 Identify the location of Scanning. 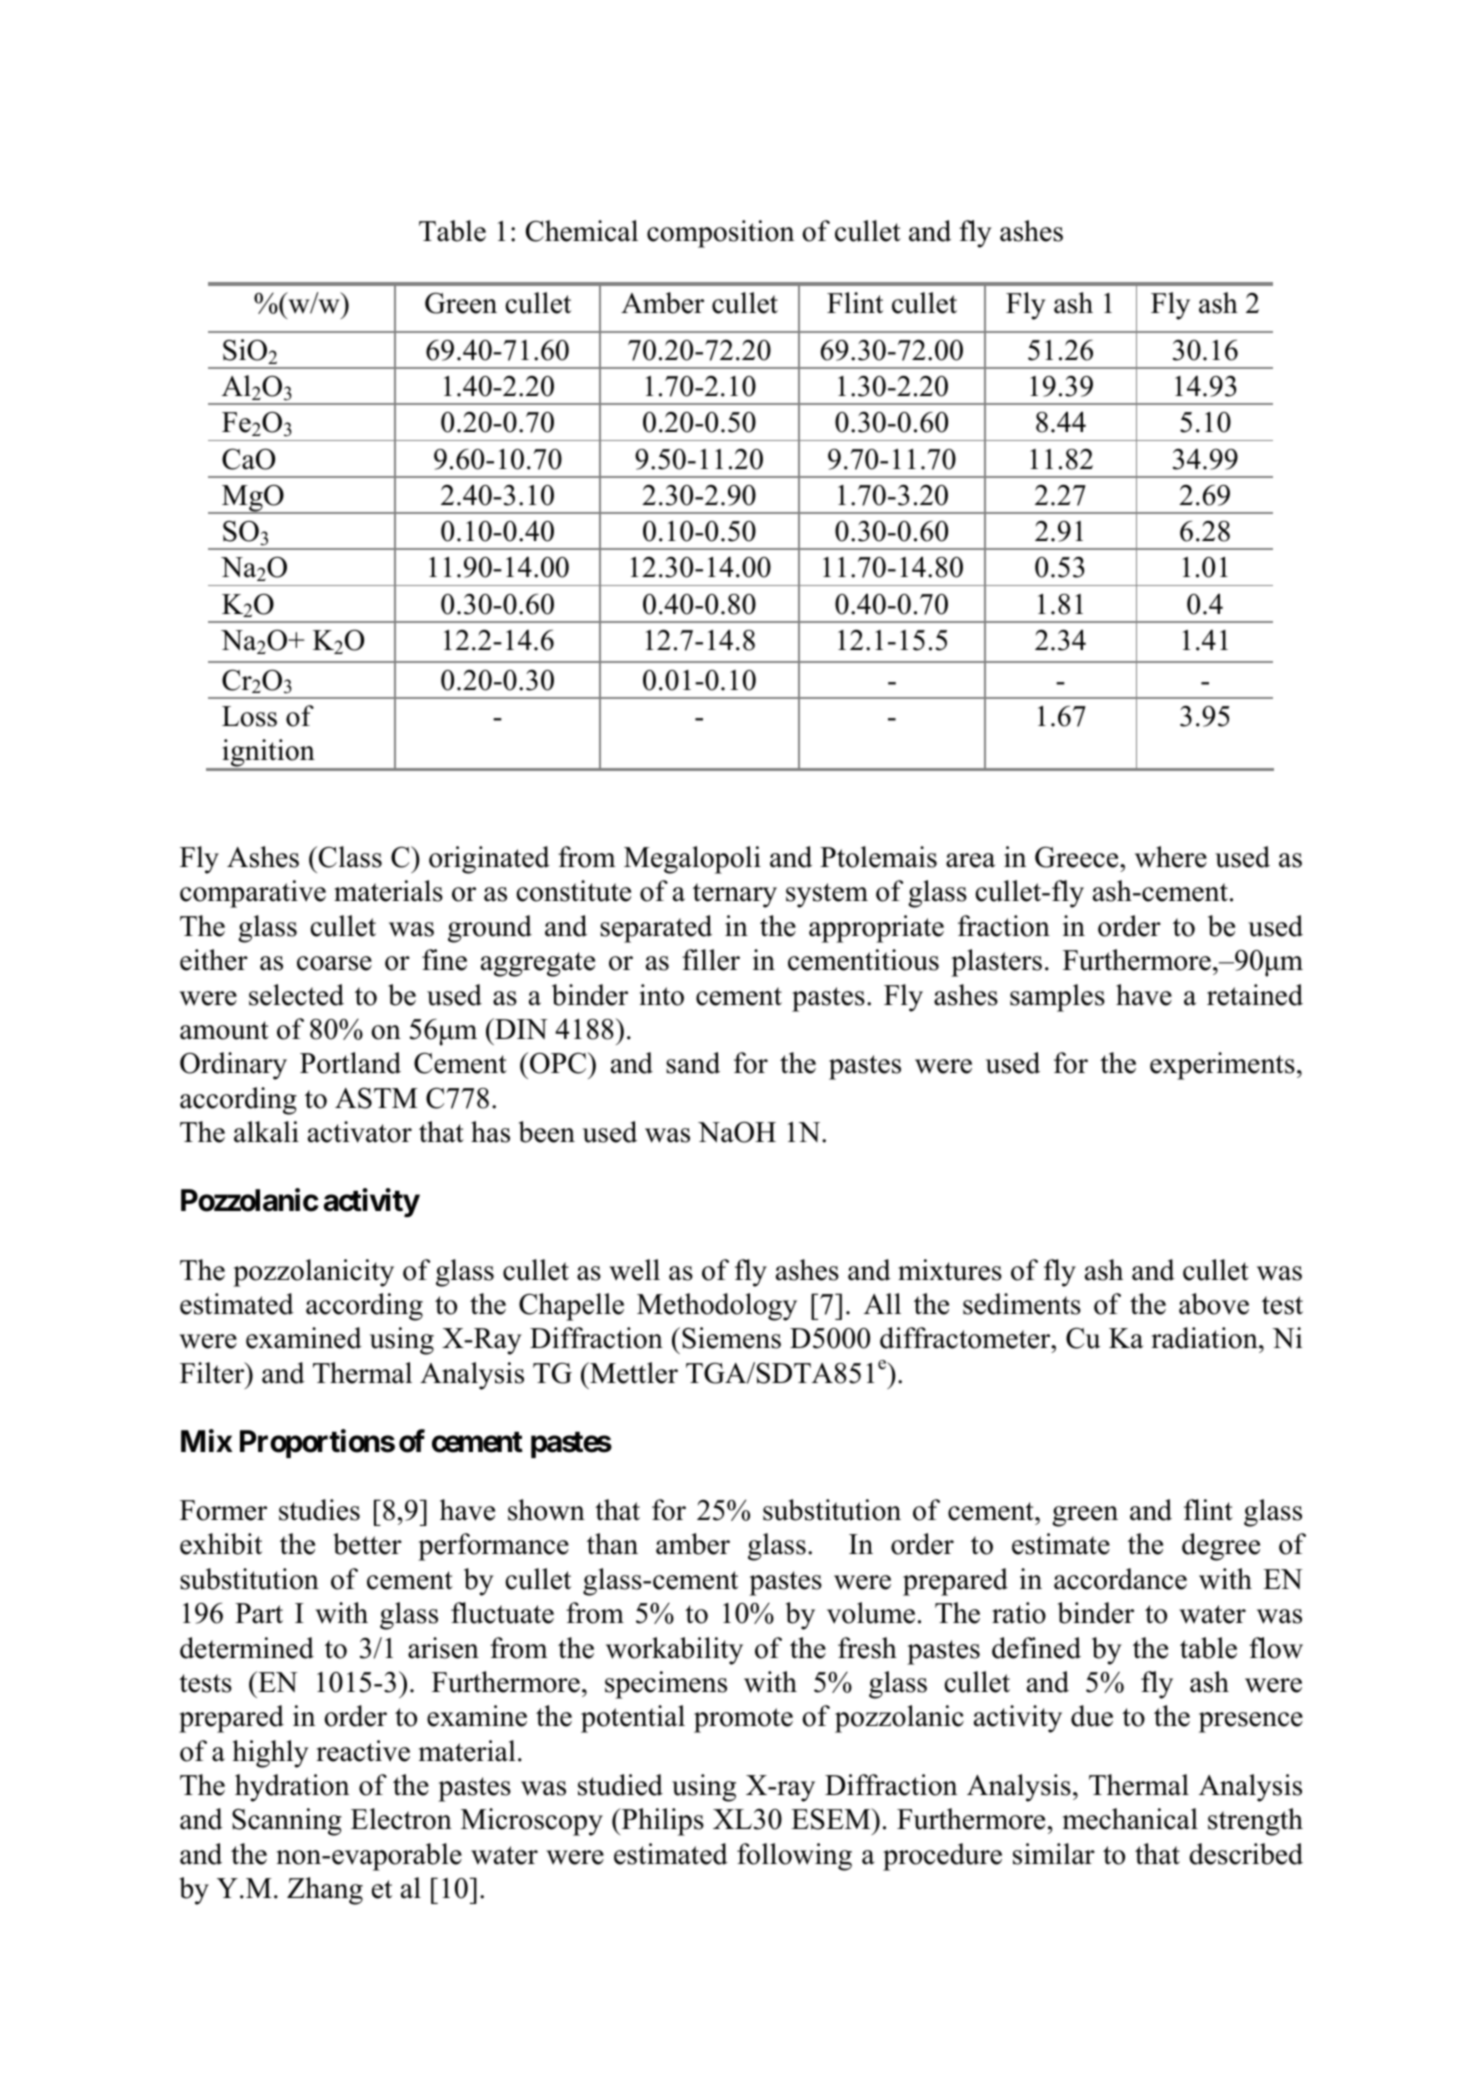
(287, 1822).
